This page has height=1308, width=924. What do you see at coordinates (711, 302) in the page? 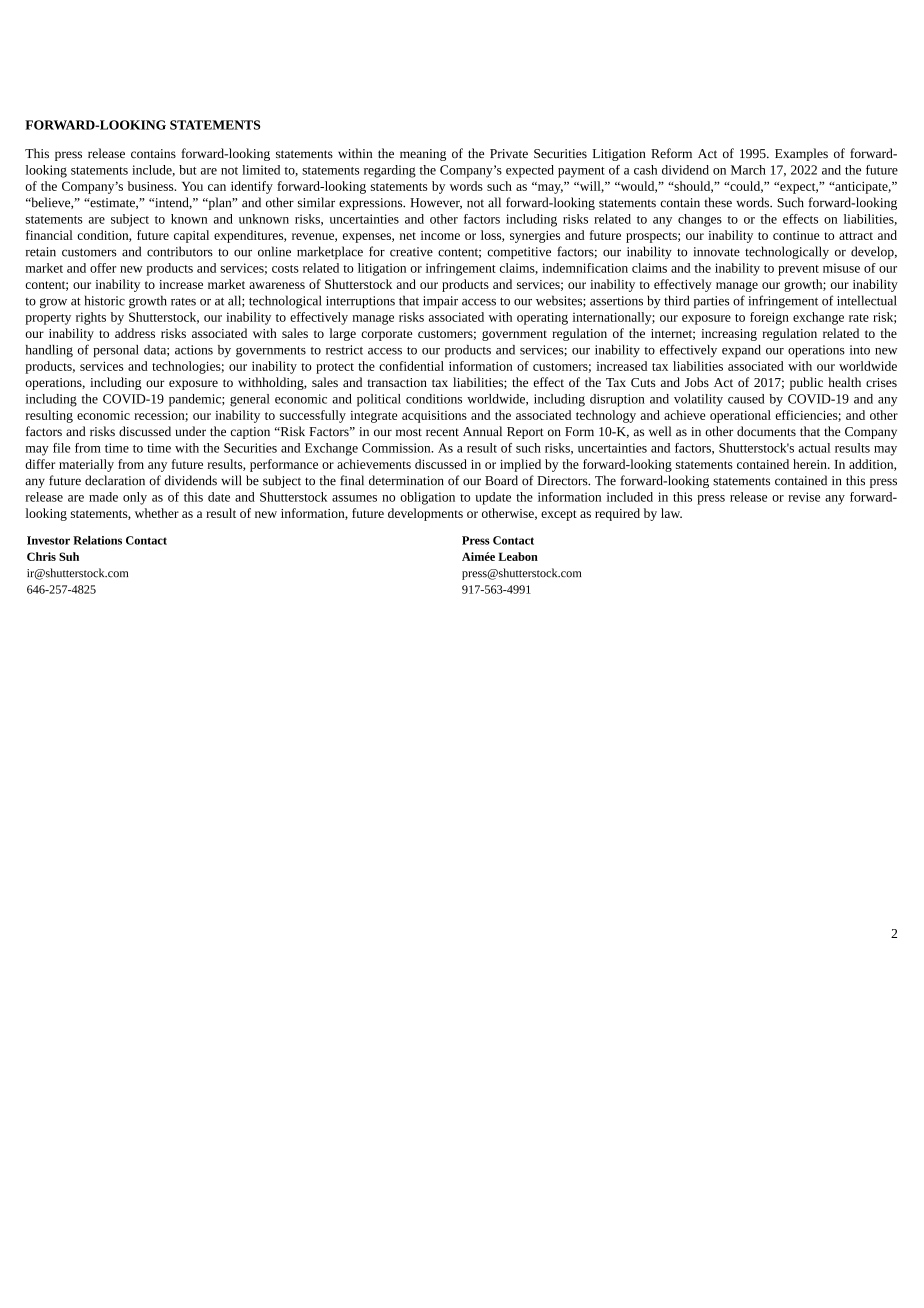
I see `parties` at bounding box center [711, 302].
